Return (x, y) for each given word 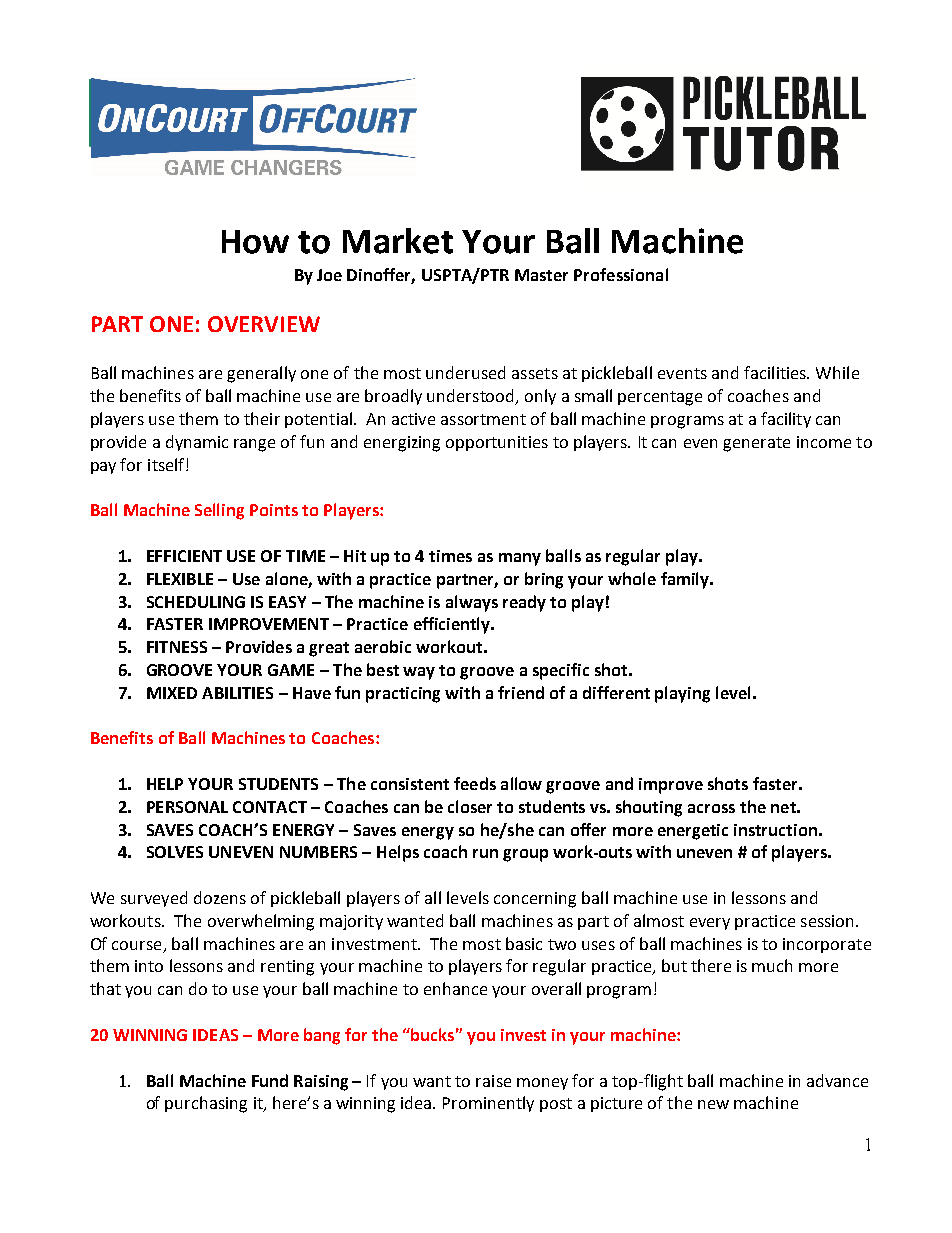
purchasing (206, 1104)
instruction (775, 830)
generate (756, 444)
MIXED (172, 693)
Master (541, 275)
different (616, 692)
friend (521, 692)
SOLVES (175, 852)
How (255, 242)
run (485, 853)
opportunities (497, 443)
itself (167, 464)
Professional (621, 274)
